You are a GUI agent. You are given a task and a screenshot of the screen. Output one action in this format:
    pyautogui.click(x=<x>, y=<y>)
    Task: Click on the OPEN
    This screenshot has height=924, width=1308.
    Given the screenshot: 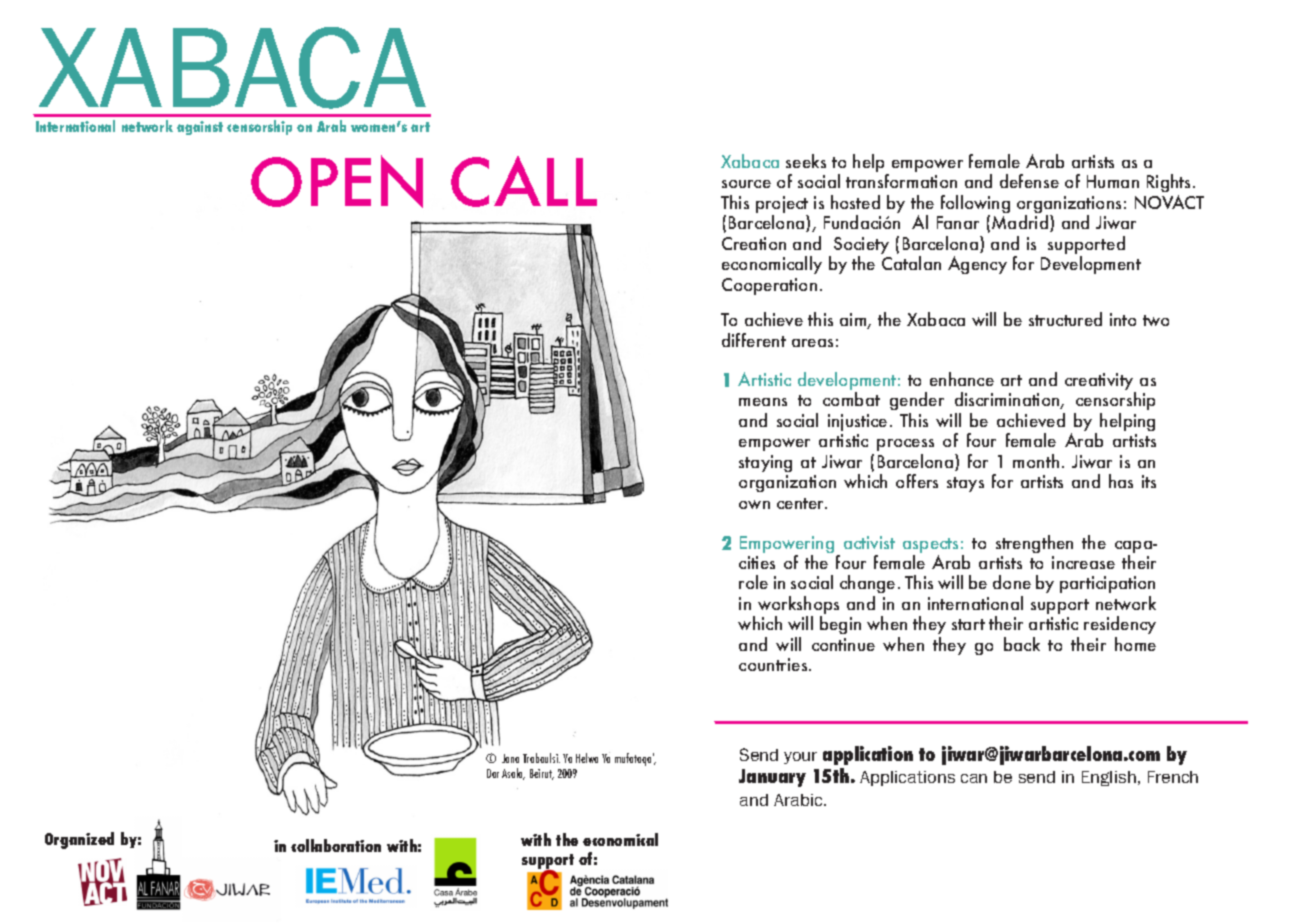 What is the action you would take?
    pyautogui.click(x=337, y=181)
